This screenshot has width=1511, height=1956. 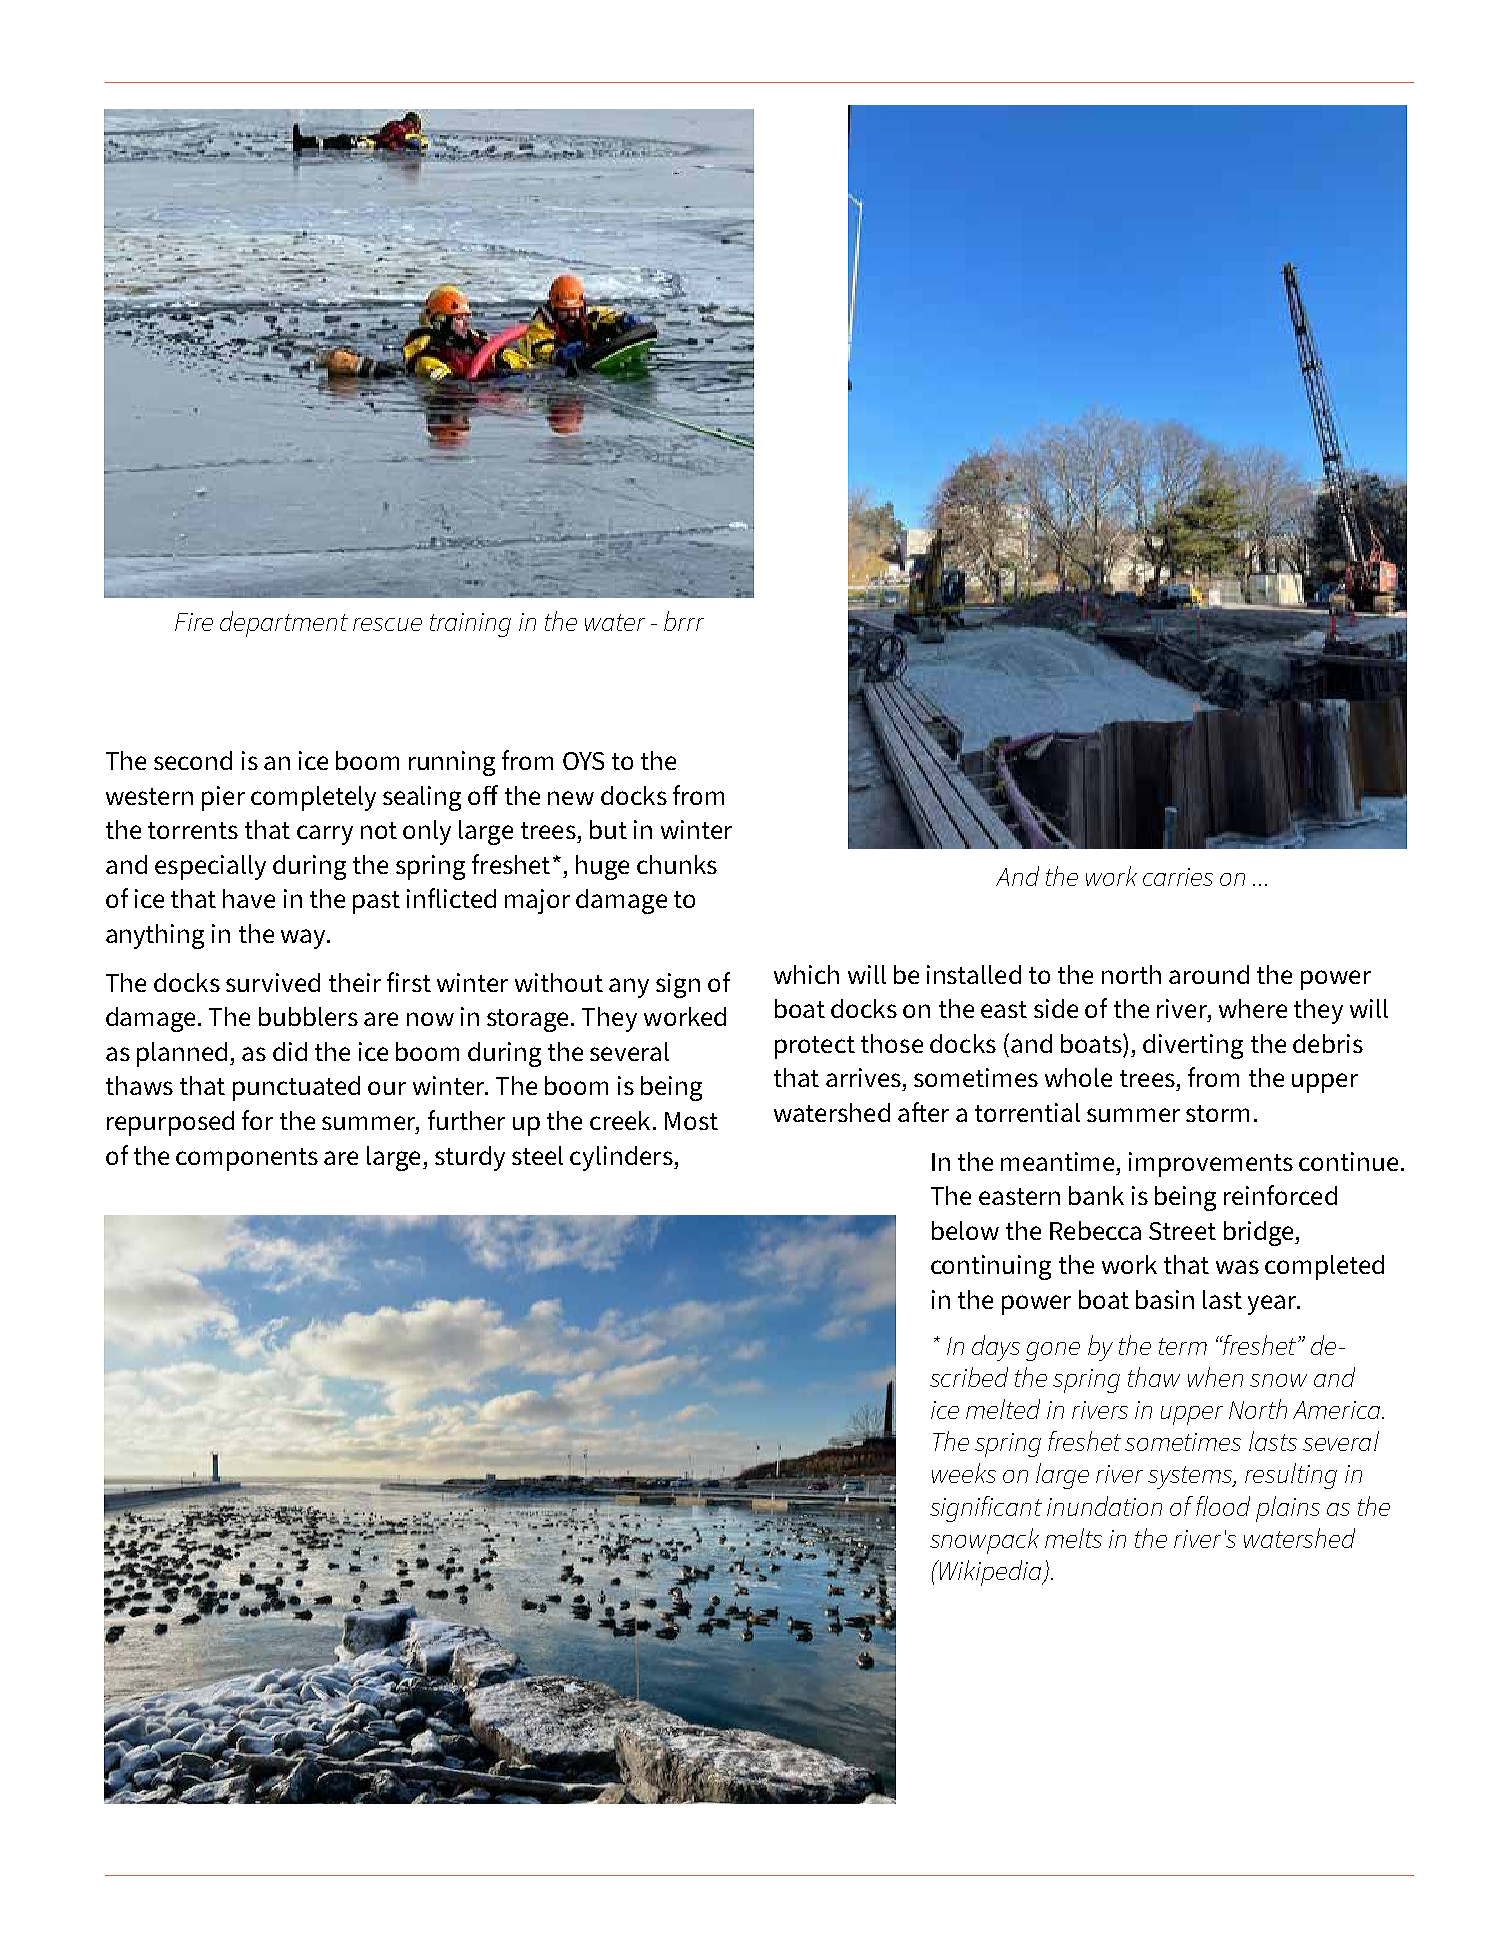 I want to click on bubblers, so click(x=308, y=1016).
